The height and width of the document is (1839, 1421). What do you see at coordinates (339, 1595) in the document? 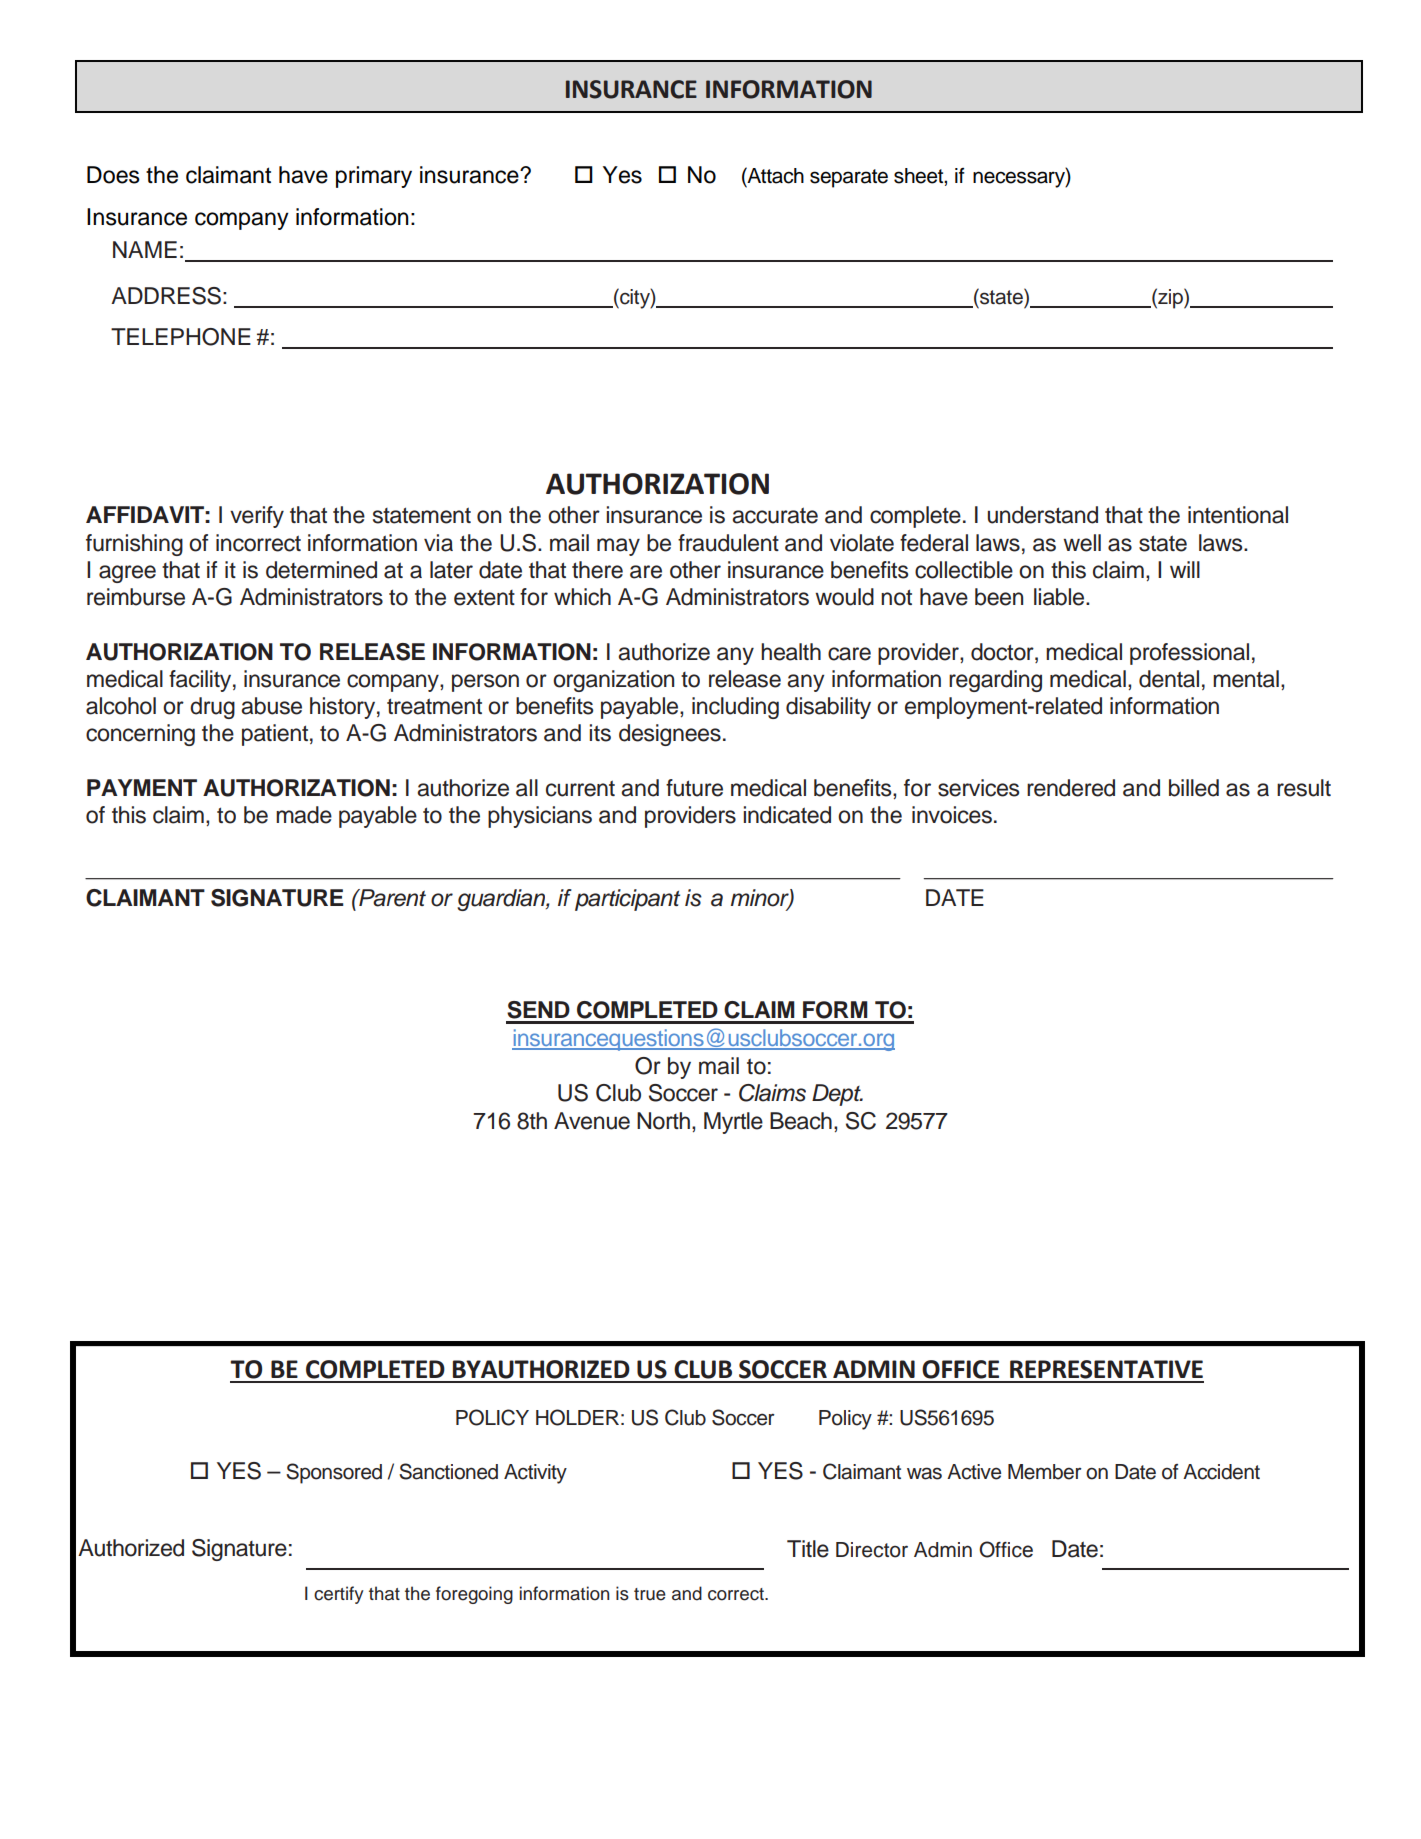
I see `certify` at bounding box center [339, 1595].
